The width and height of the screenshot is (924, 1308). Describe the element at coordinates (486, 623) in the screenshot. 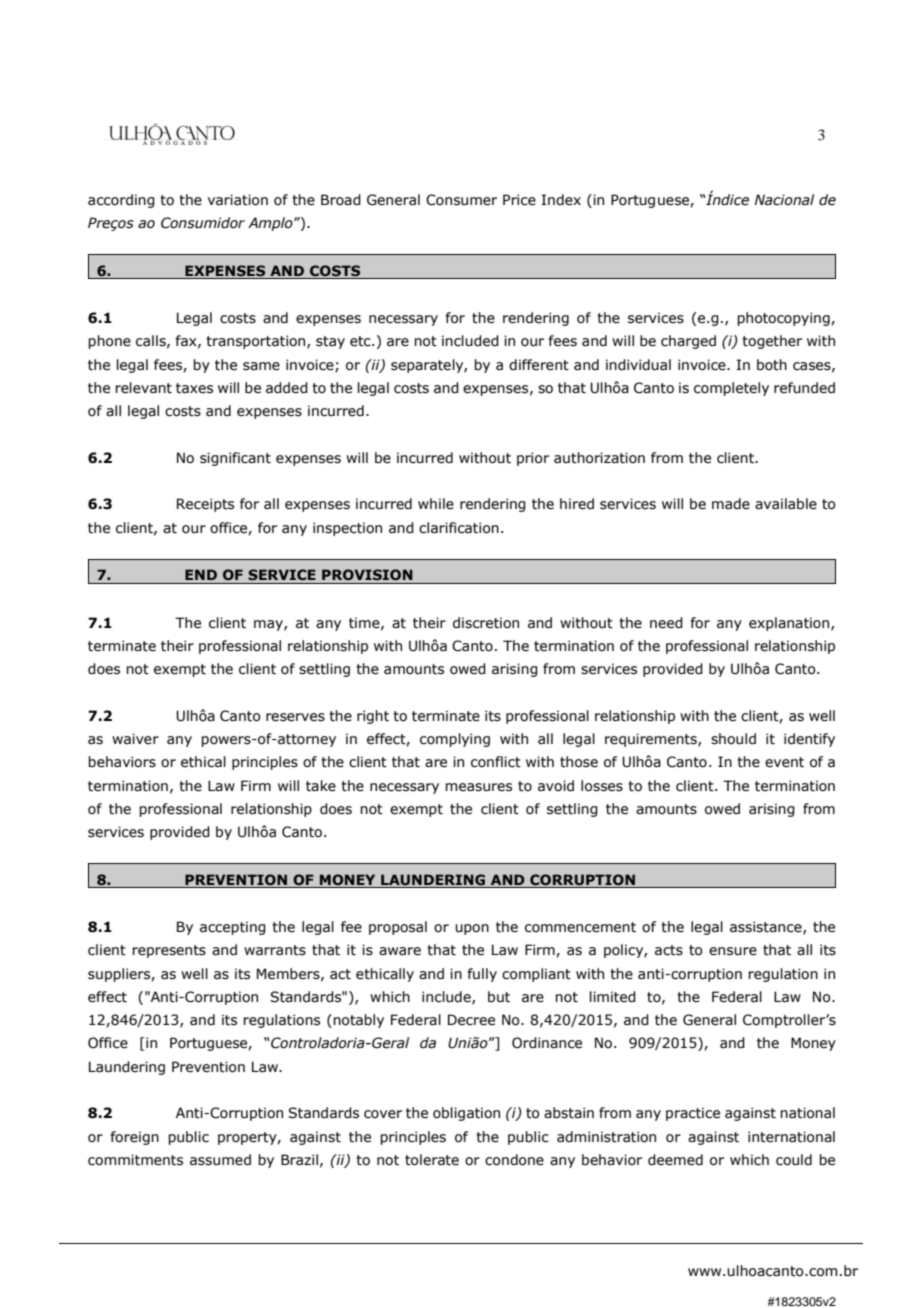

I see `discretion` at that location.
